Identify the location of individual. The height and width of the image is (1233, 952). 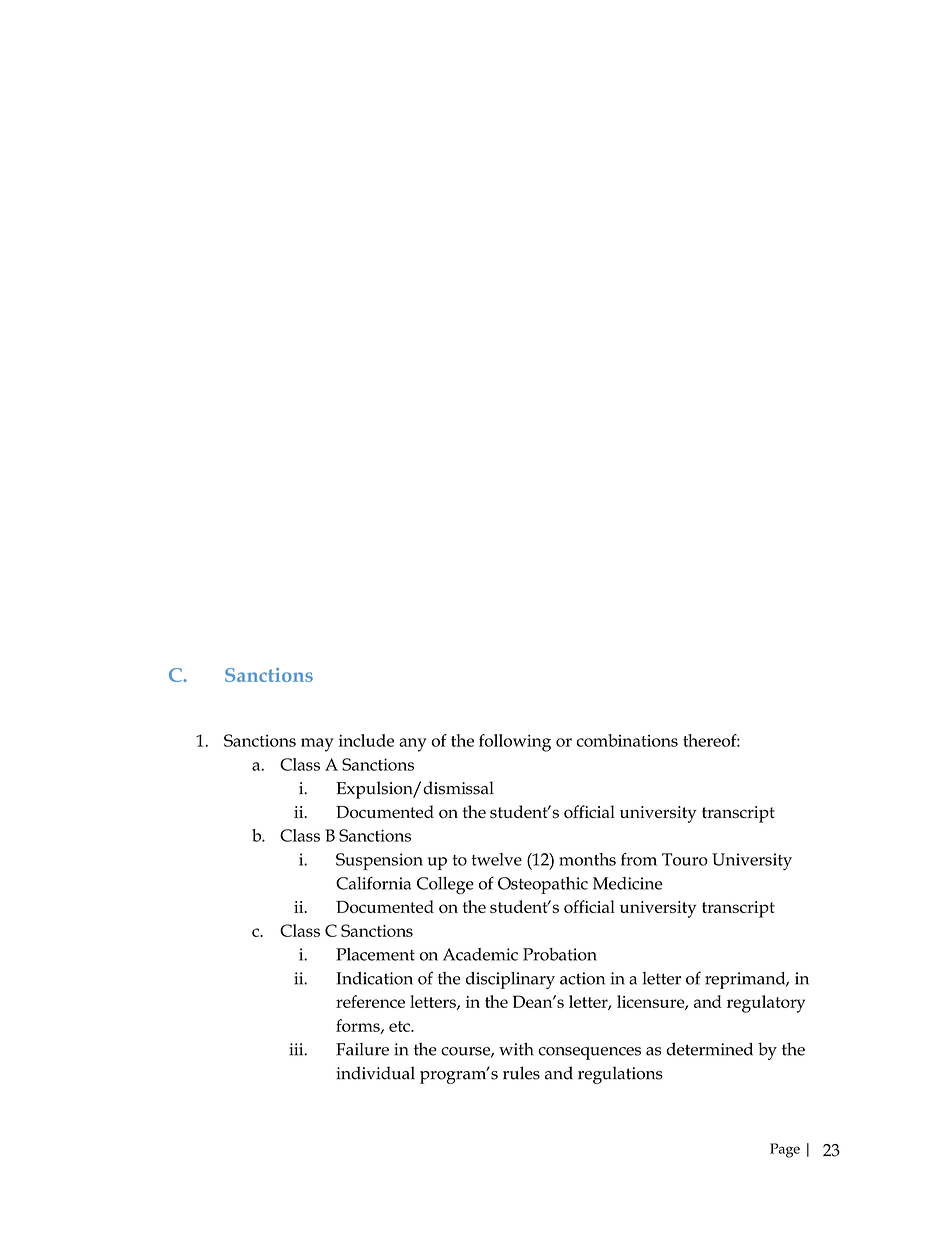
(375, 1073).
